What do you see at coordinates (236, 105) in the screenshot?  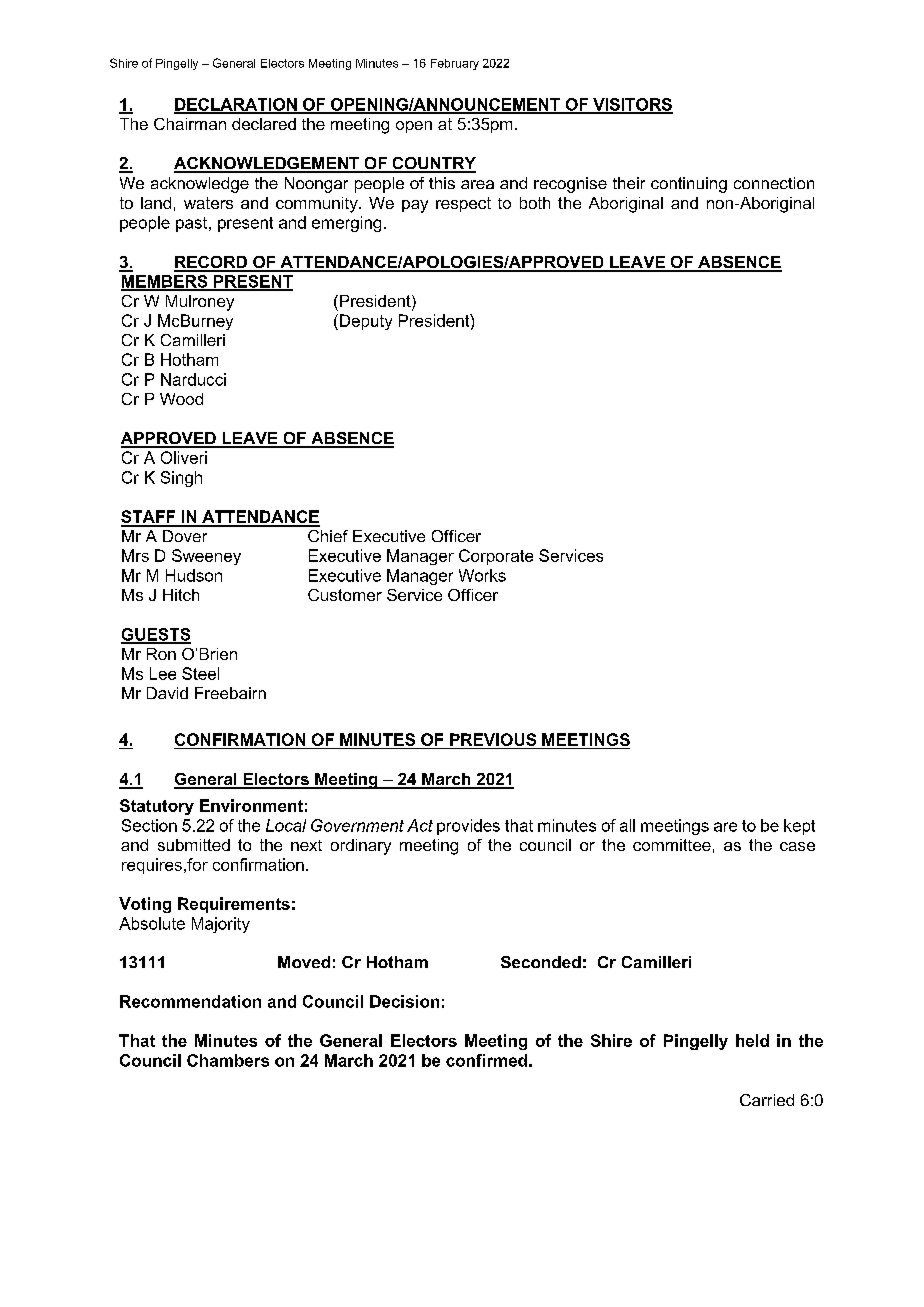 I see `DECLARATION` at bounding box center [236, 105].
